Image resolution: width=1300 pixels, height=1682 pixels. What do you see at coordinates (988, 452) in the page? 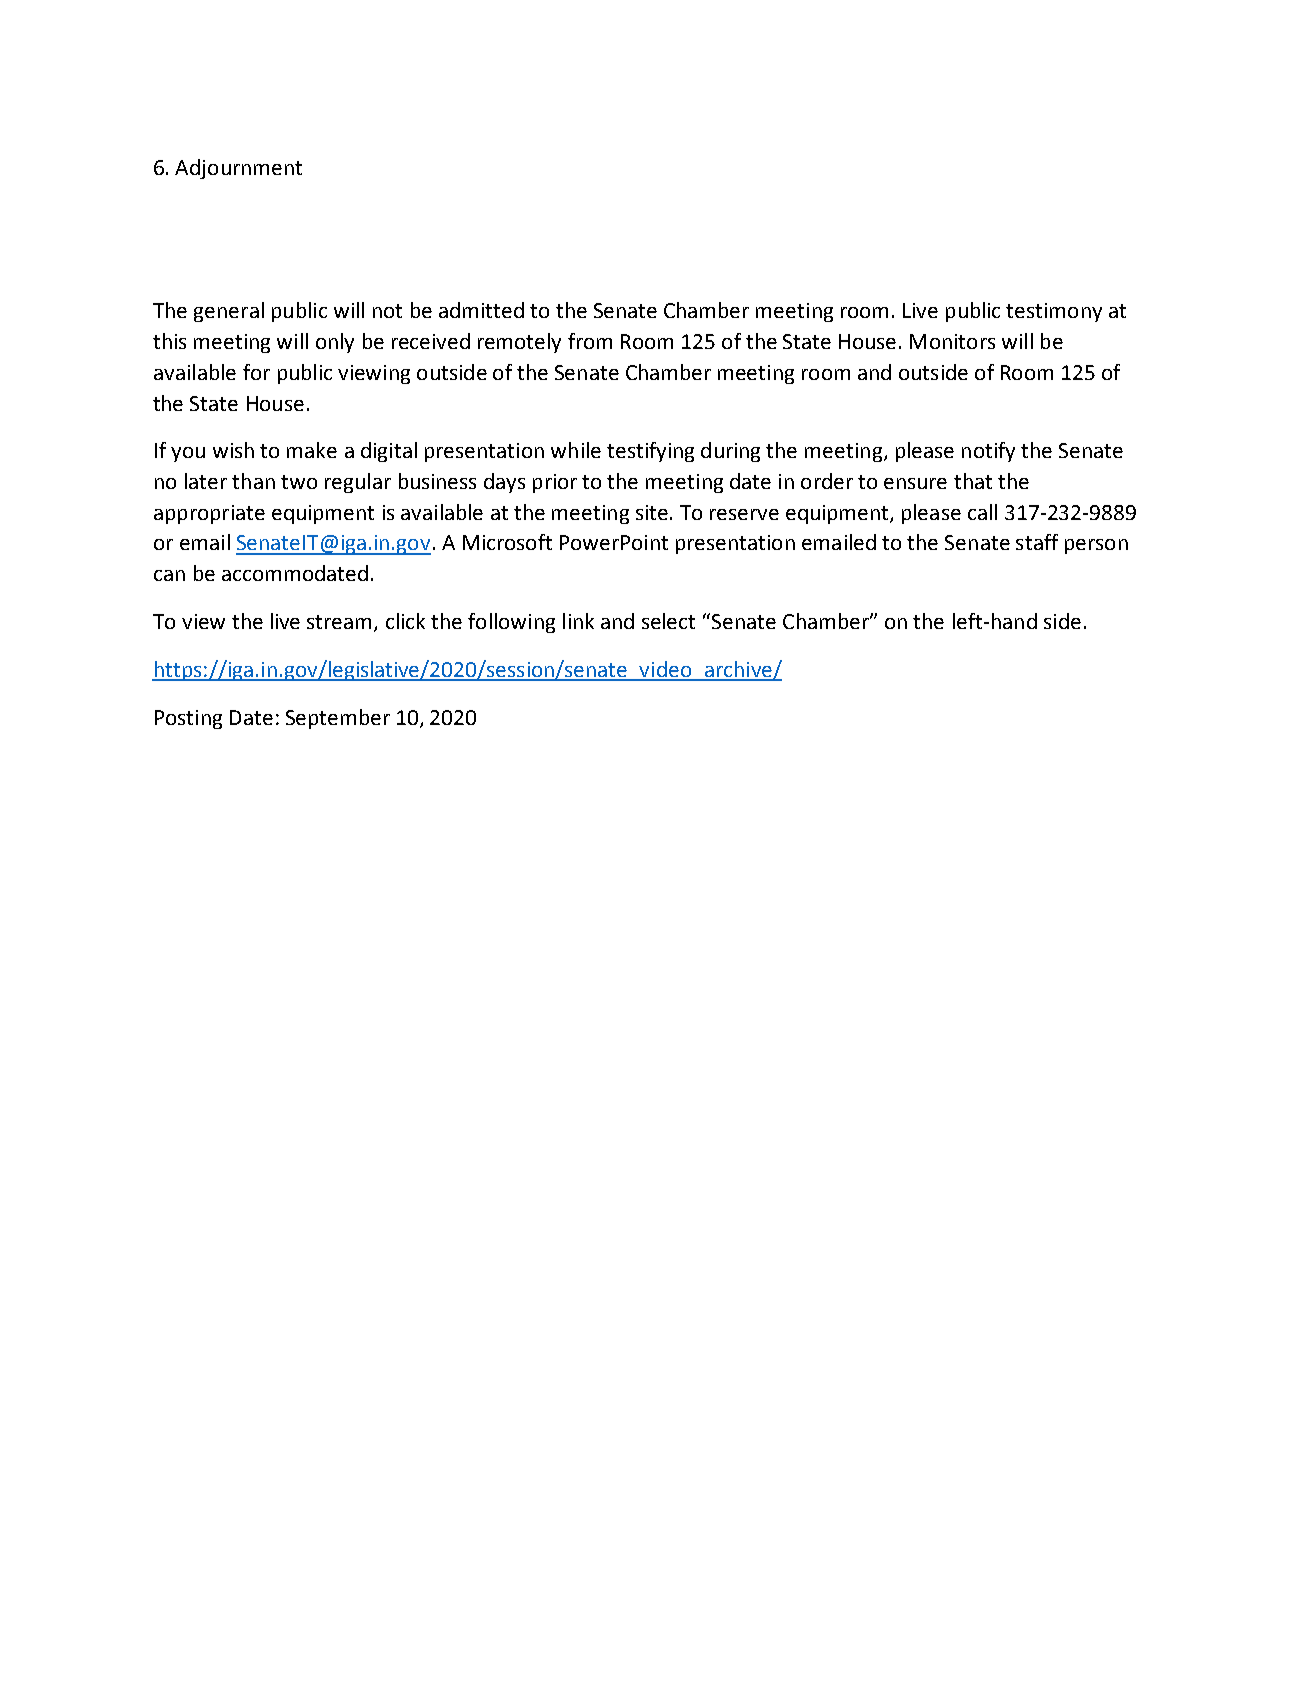
I see `notify` at bounding box center [988, 452].
